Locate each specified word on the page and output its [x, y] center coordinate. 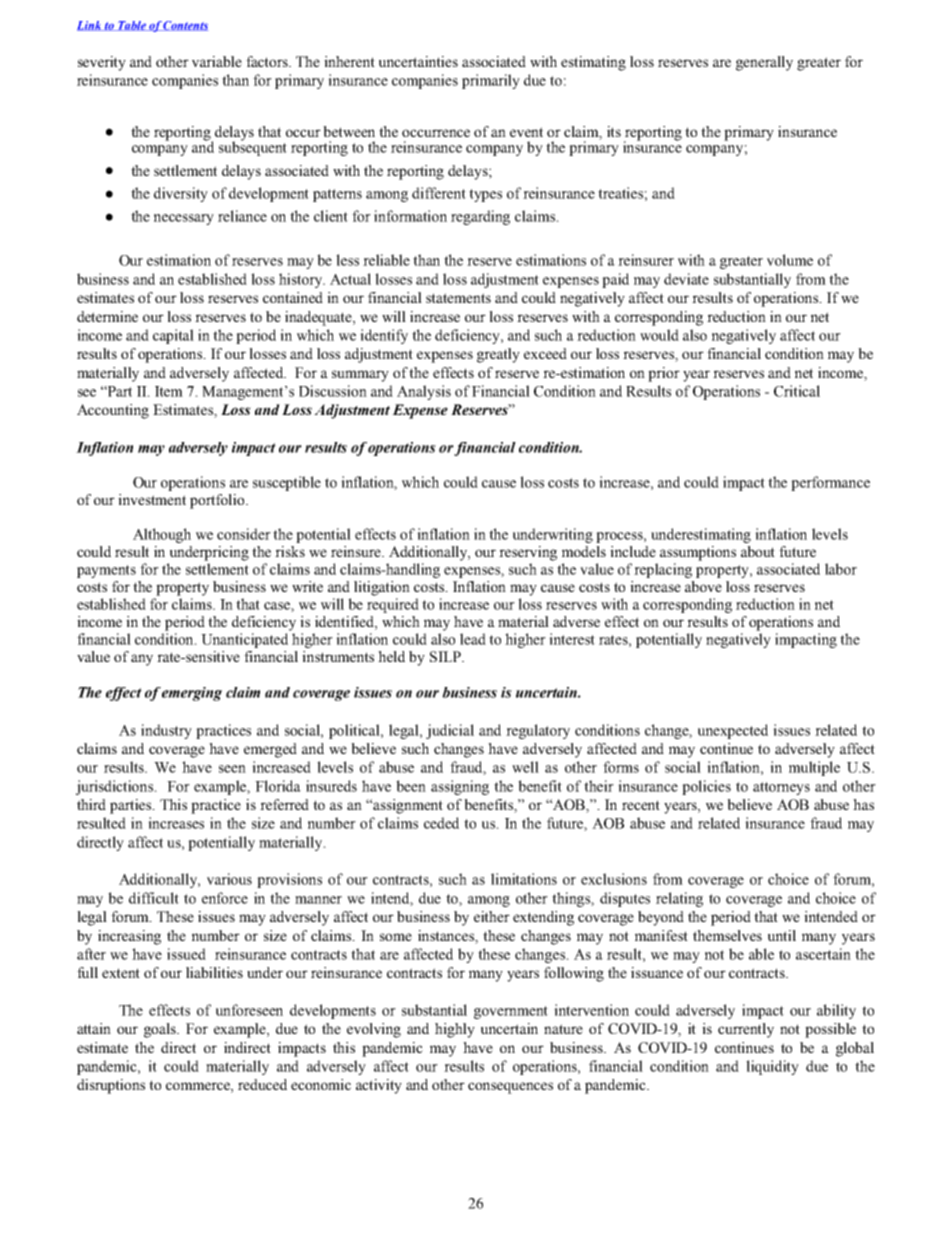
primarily [491, 81]
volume [790, 260]
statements [458, 298]
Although [162, 535]
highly [455, 1030]
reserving [528, 553]
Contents [185, 26]
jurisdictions [116, 787]
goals [161, 1030]
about [758, 551]
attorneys [781, 788]
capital [173, 336]
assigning [460, 787]
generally [764, 63]
